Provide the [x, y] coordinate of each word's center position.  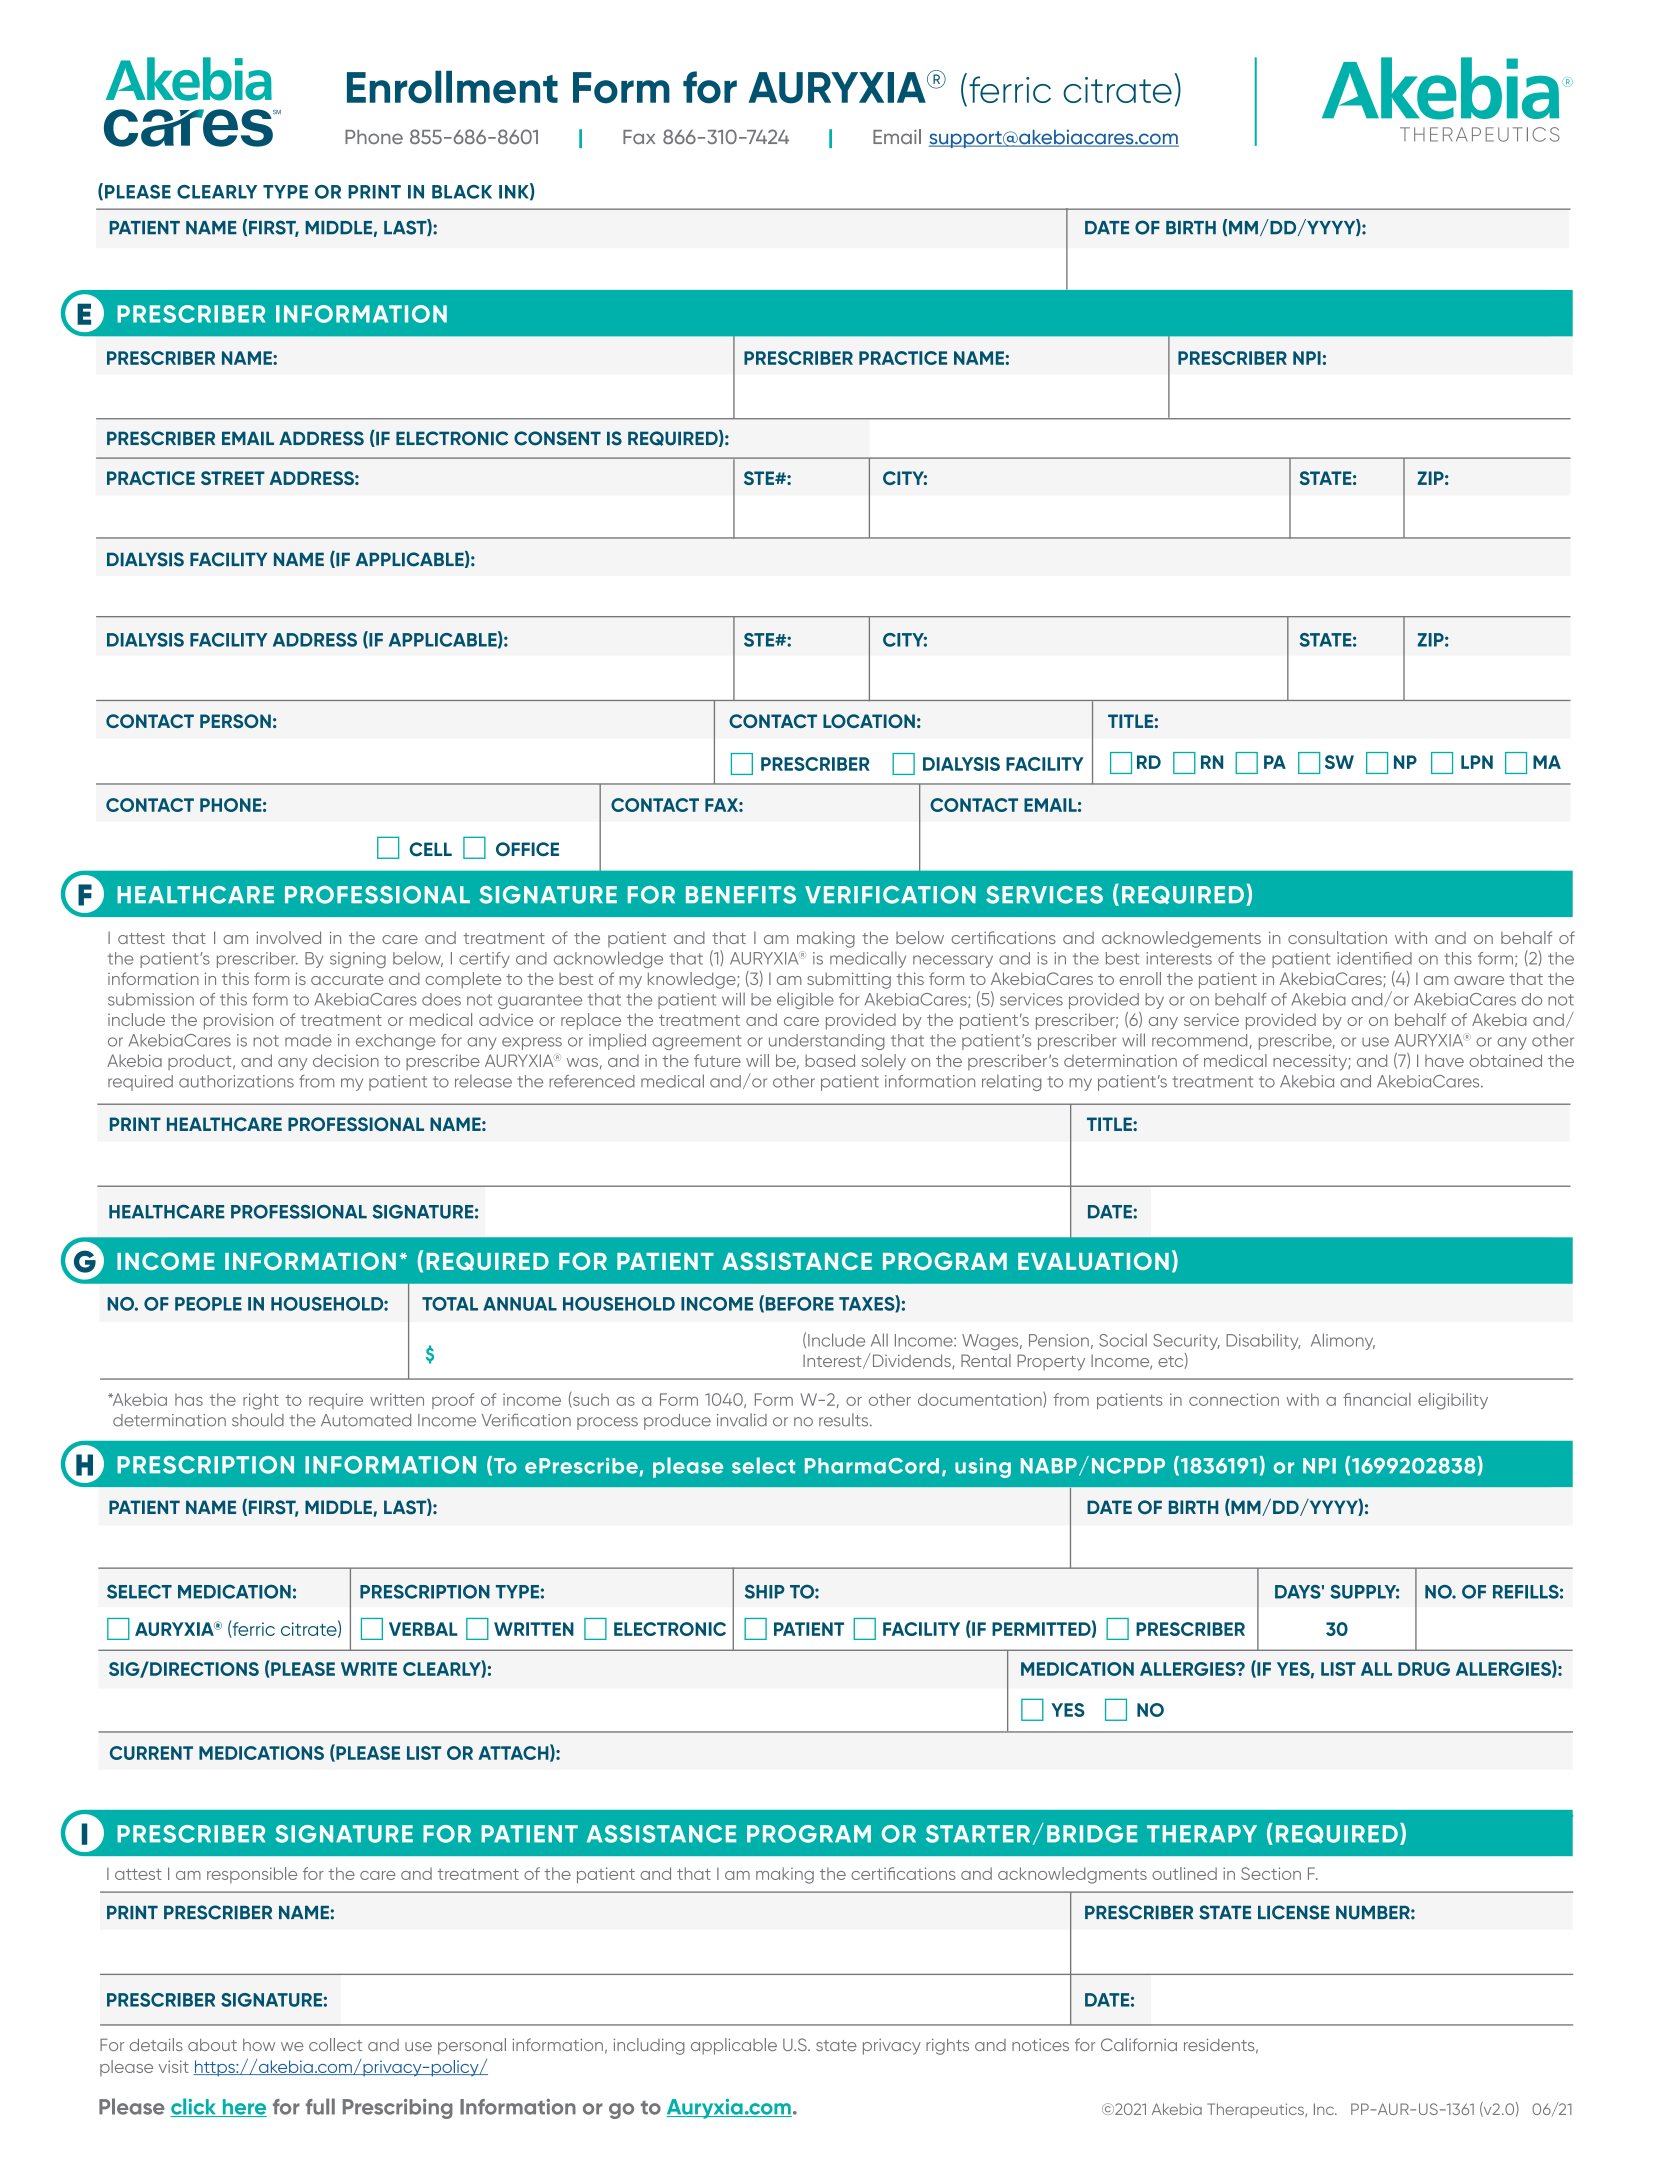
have [1444, 1061]
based [830, 1060]
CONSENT [557, 438]
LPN [1477, 762]
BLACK [462, 192]
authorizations [236, 1081]
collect [335, 2044]
